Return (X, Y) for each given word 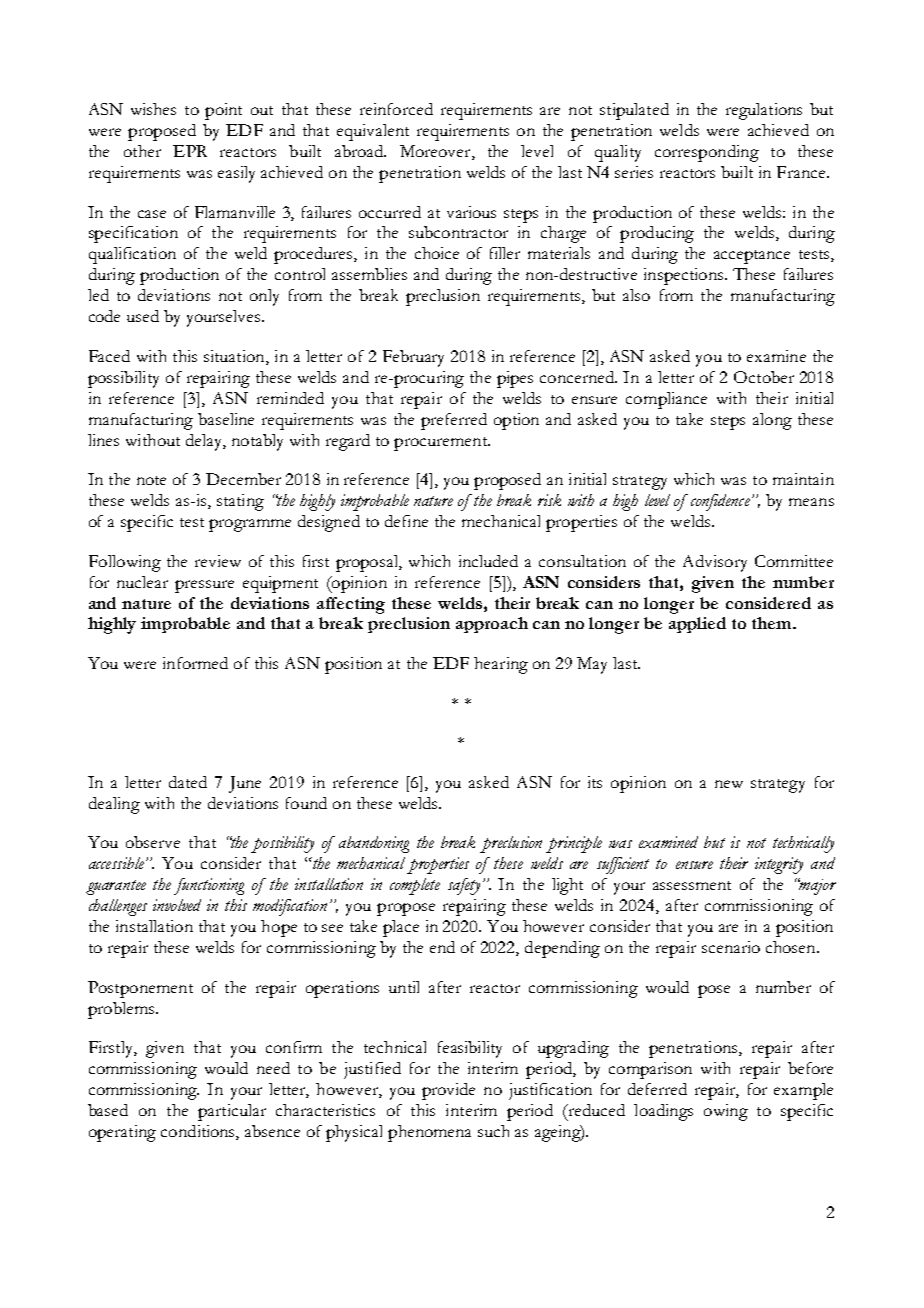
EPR (190, 151)
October (764, 377)
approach (492, 625)
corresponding (707, 153)
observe (153, 842)
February (413, 358)
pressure (204, 586)
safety (464, 886)
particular (232, 1112)
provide (448, 1091)
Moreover (436, 152)
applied (697, 625)
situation (235, 357)
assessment (692, 885)
